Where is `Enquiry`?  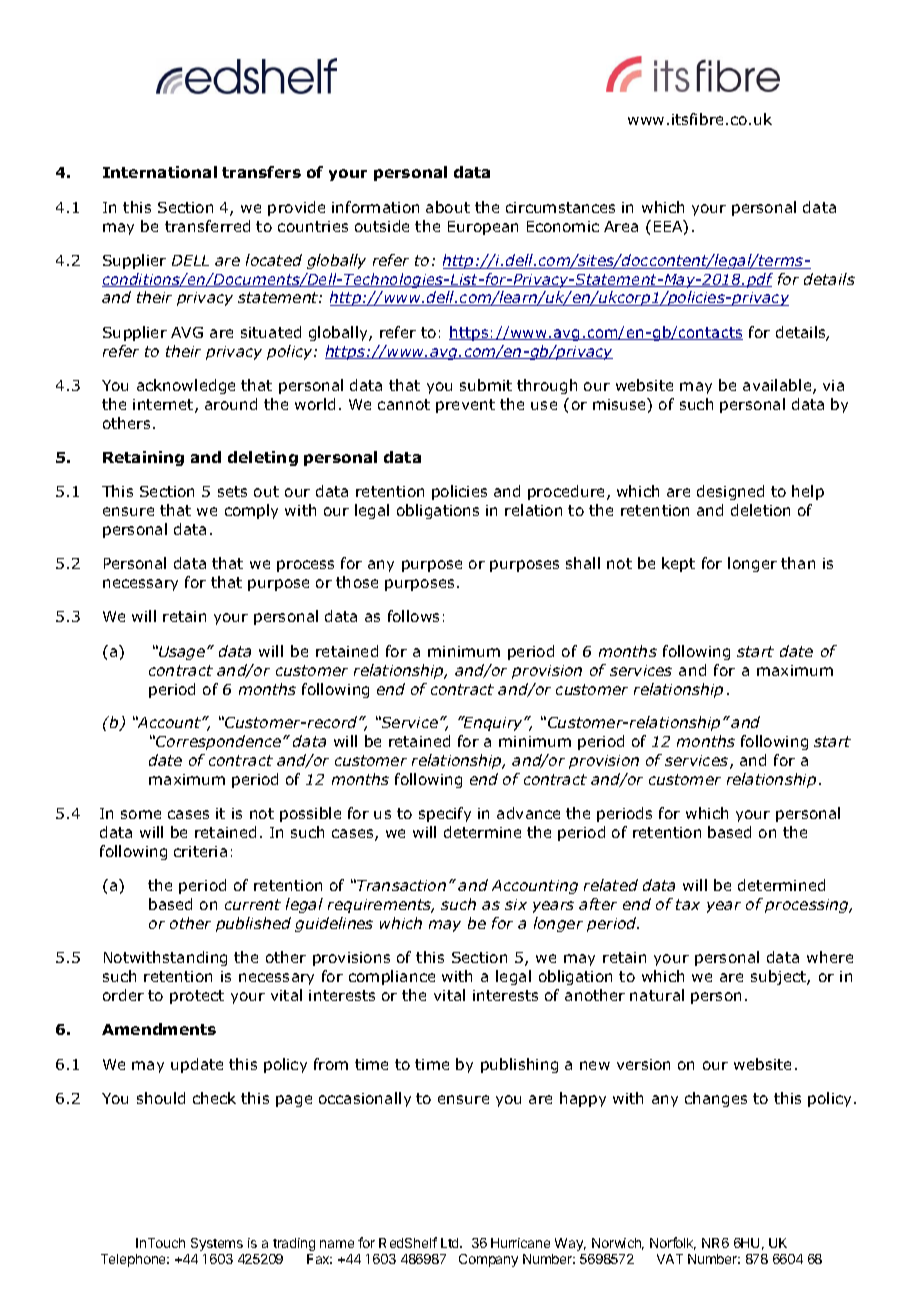 Enquiry is located at coordinates (493, 723).
